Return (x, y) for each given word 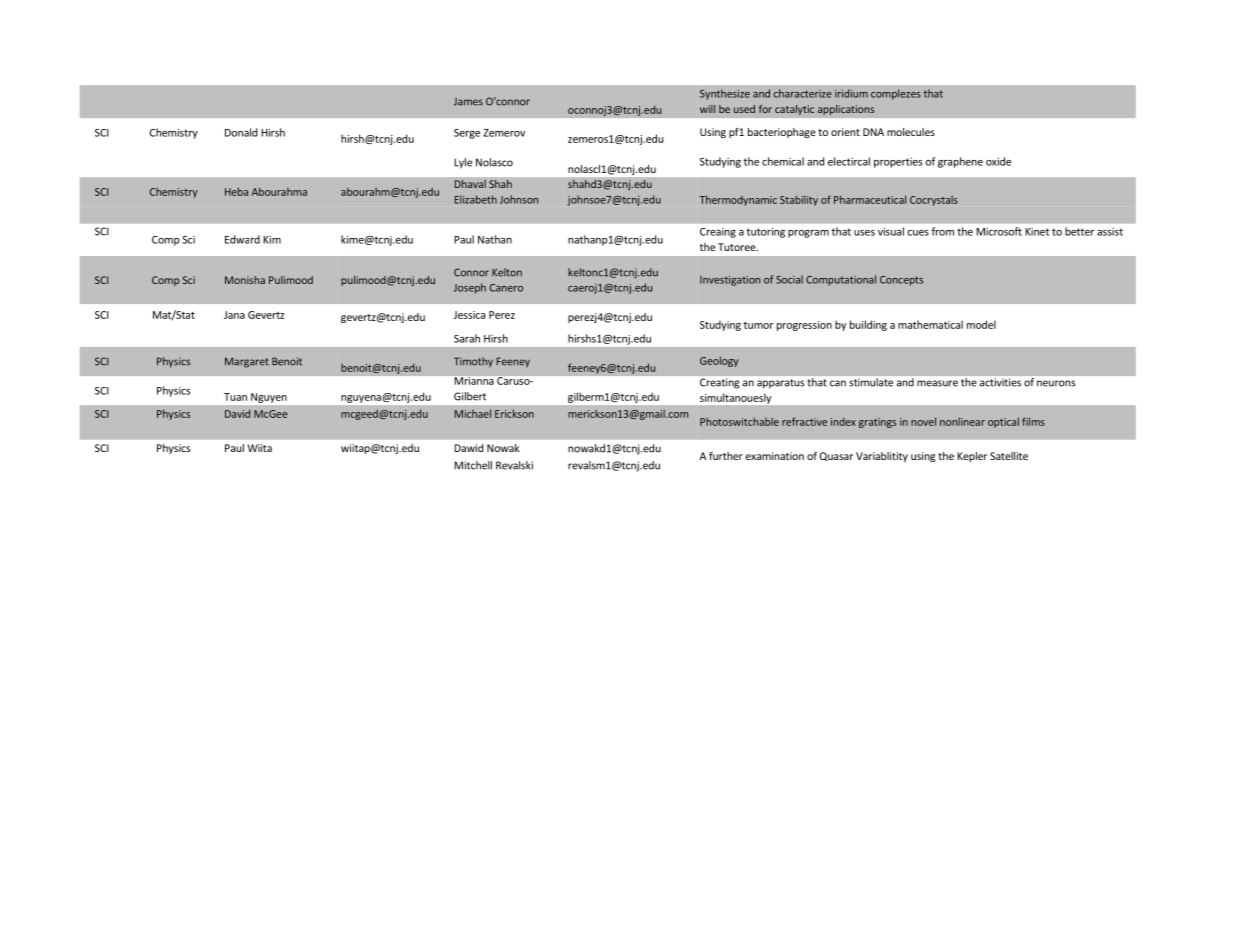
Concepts (901, 281)
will (707, 109)
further (726, 456)
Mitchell (473, 465)
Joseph (470, 288)
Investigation (730, 281)
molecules (911, 132)
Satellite (1009, 456)
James (468, 102)
